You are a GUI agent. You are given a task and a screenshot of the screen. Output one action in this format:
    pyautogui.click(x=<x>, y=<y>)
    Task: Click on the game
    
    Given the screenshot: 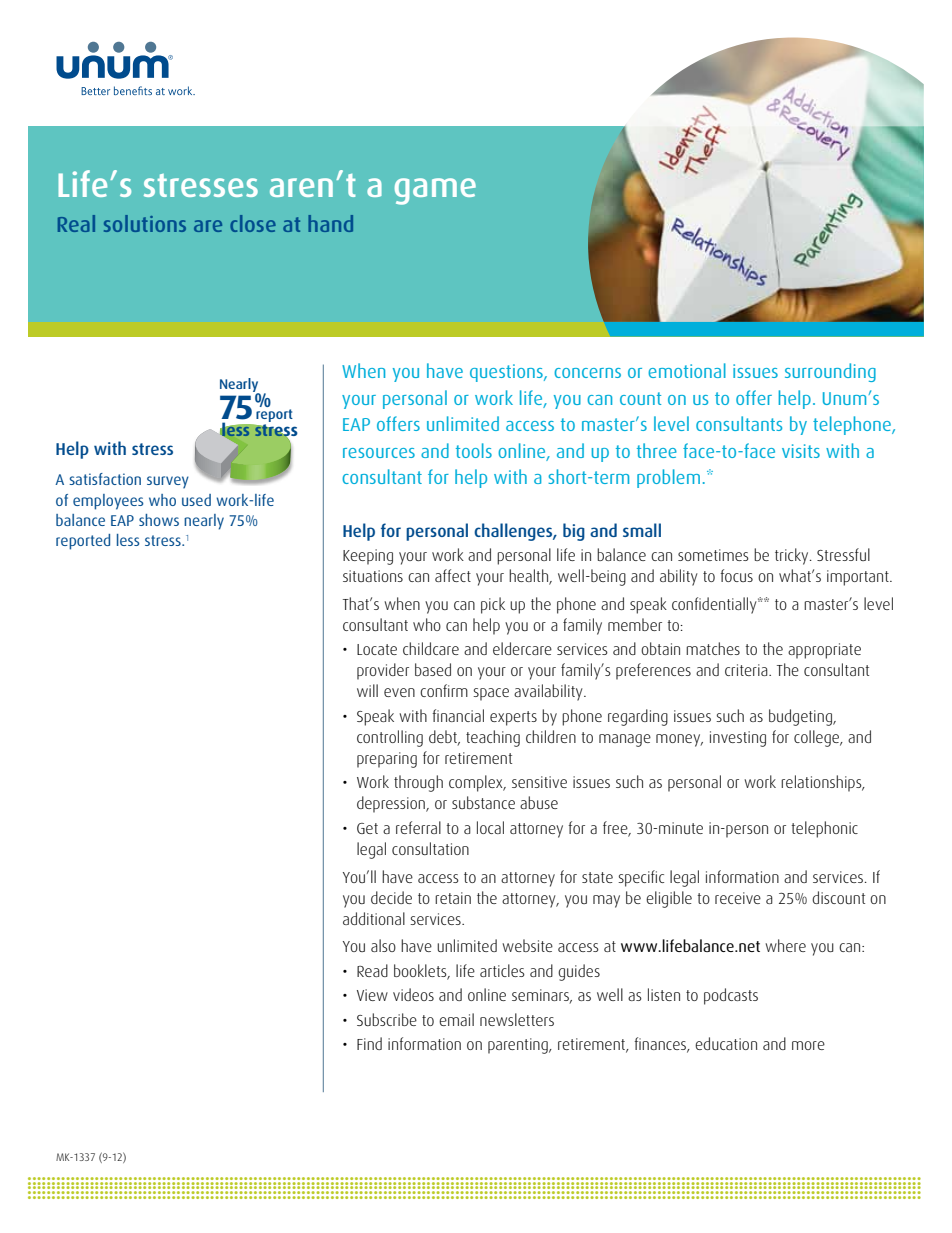 What is the action you would take?
    pyautogui.click(x=435, y=191)
